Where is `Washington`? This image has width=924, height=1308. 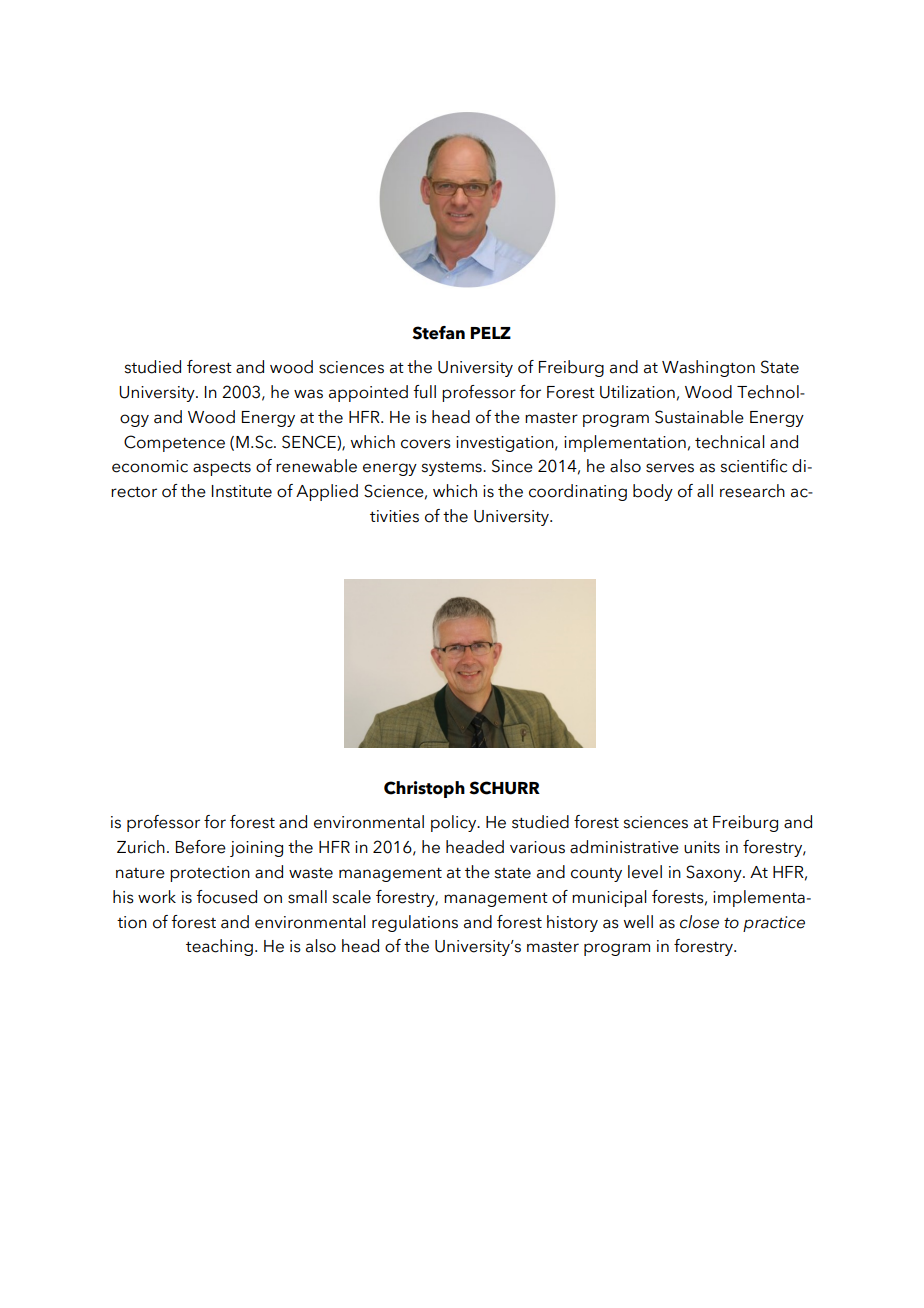 Washington is located at coordinates (708, 368).
